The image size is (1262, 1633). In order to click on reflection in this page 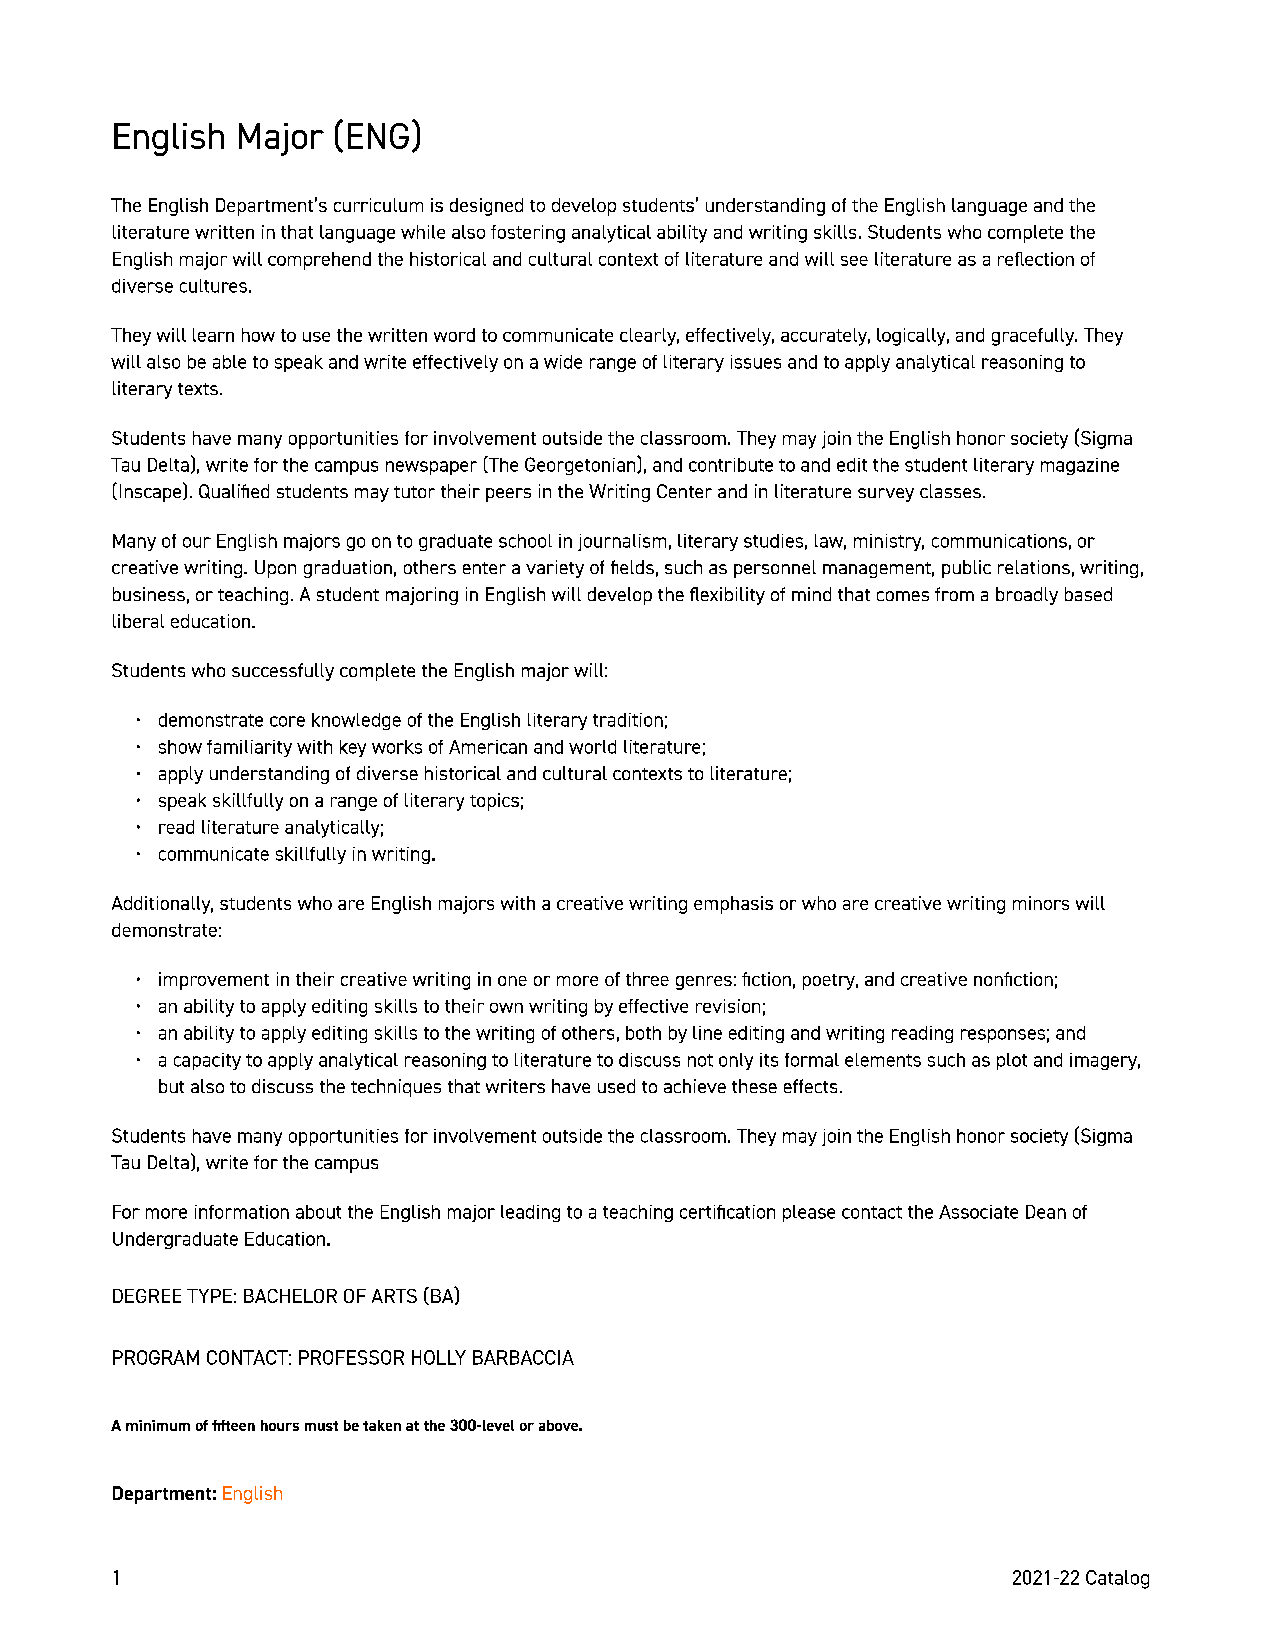, I will do `click(1036, 259)`.
